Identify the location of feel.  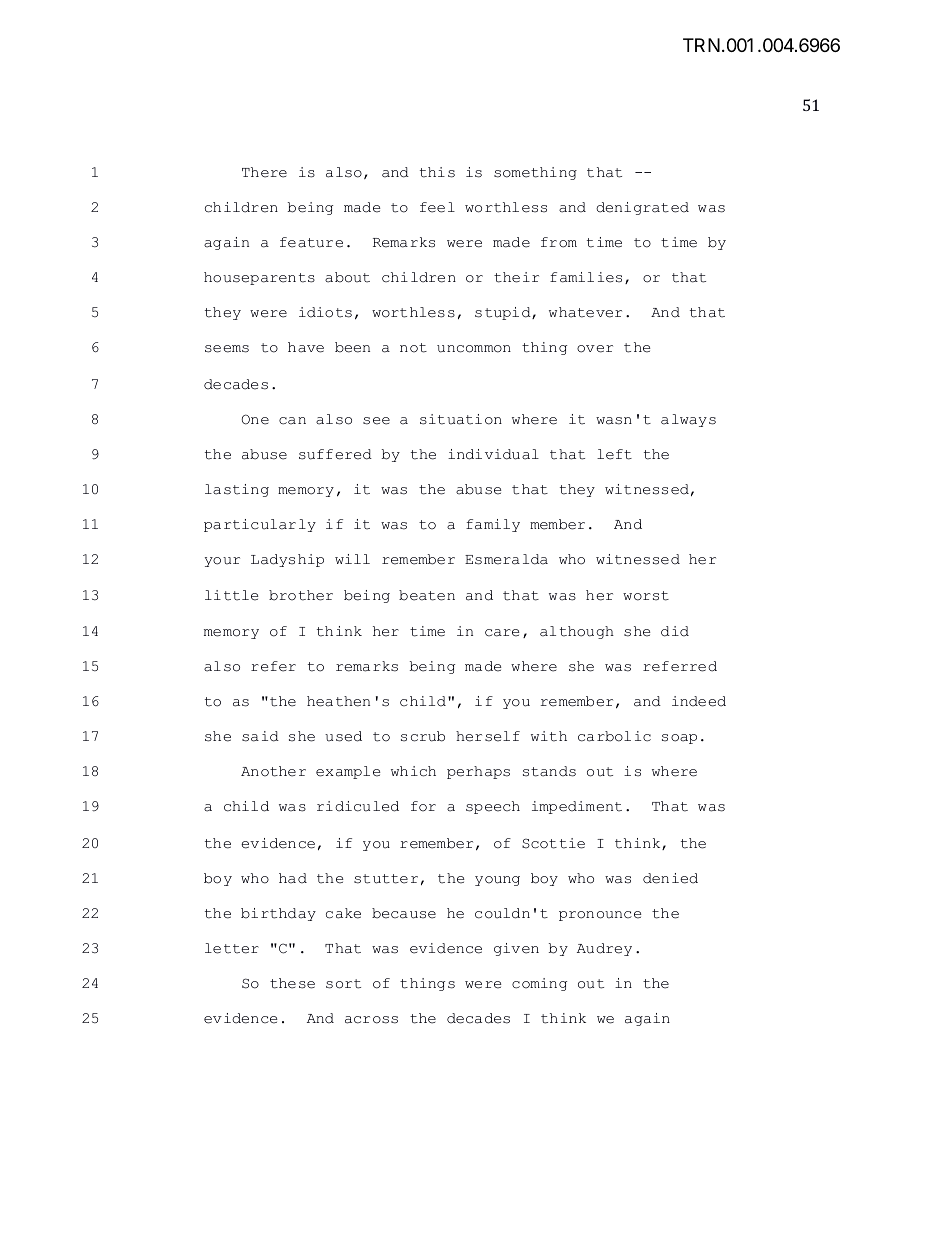
(437, 207).
